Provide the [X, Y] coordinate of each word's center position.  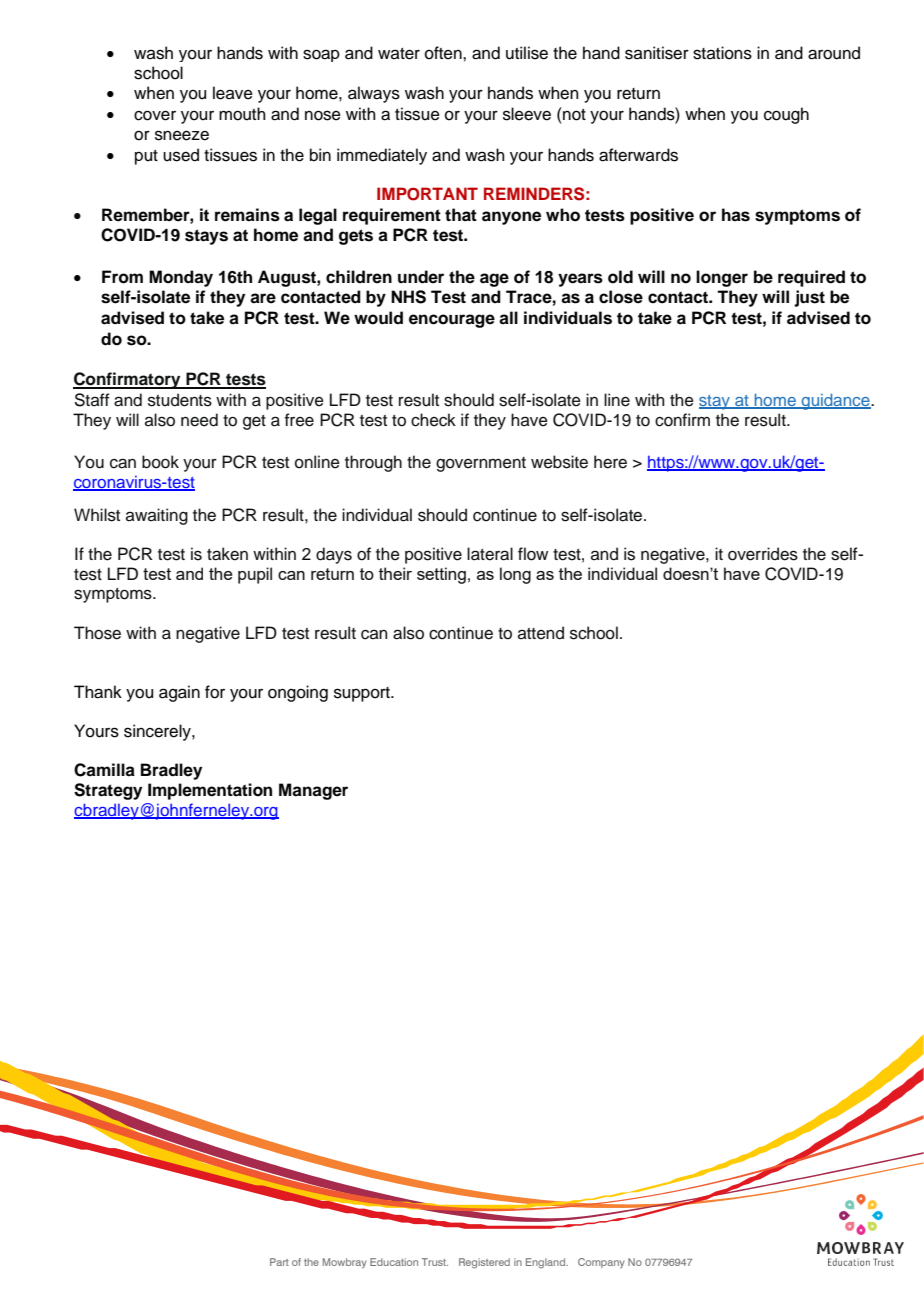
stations [722, 53]
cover [155, 115]
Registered [484, 1263]
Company [601, 1263]
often [444, 53]
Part [279, 1262]
